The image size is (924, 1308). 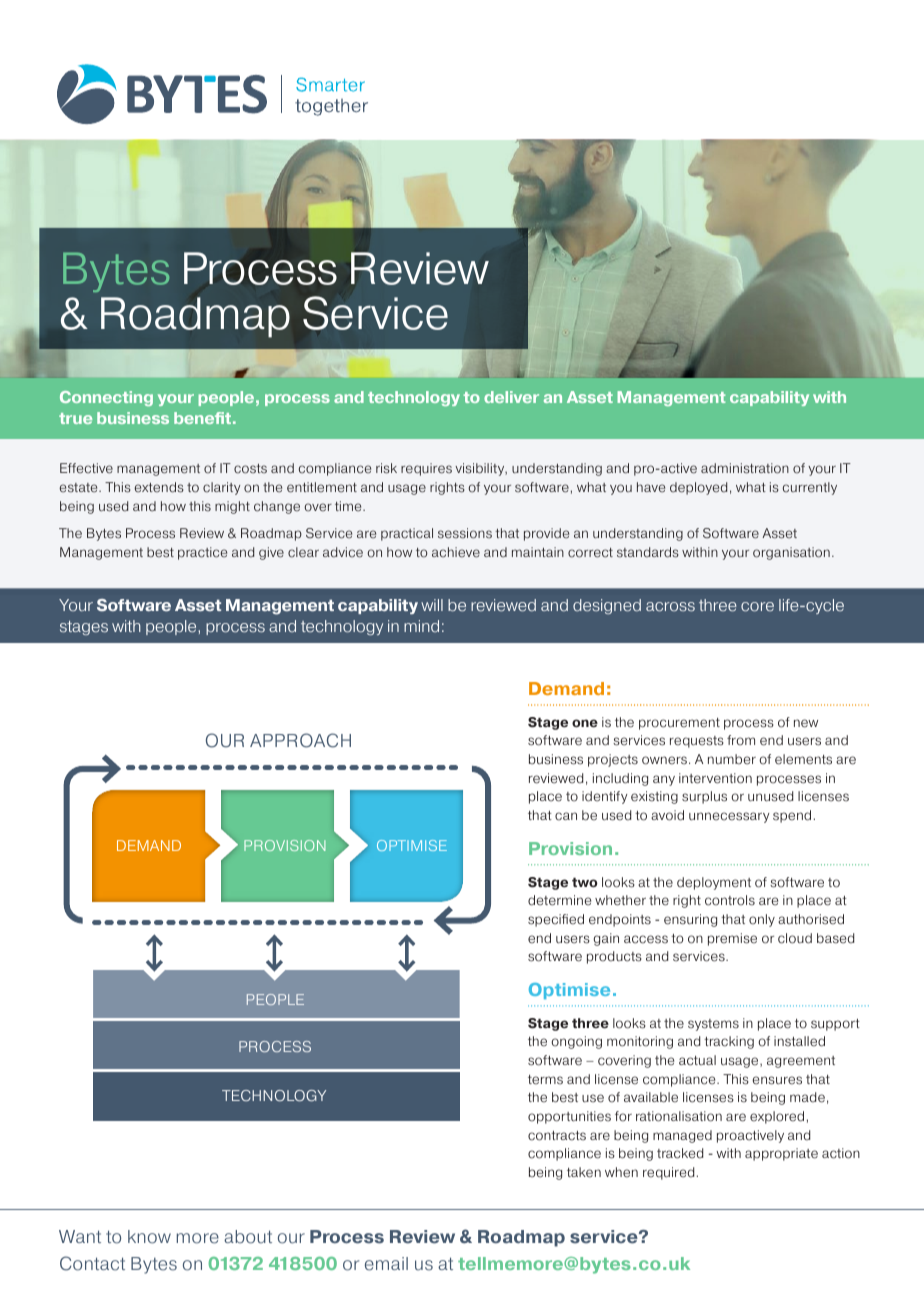 What do you see at coordinates (556, 920) in the screenshot?
I see `specified` at bounding box center [556, 920].
